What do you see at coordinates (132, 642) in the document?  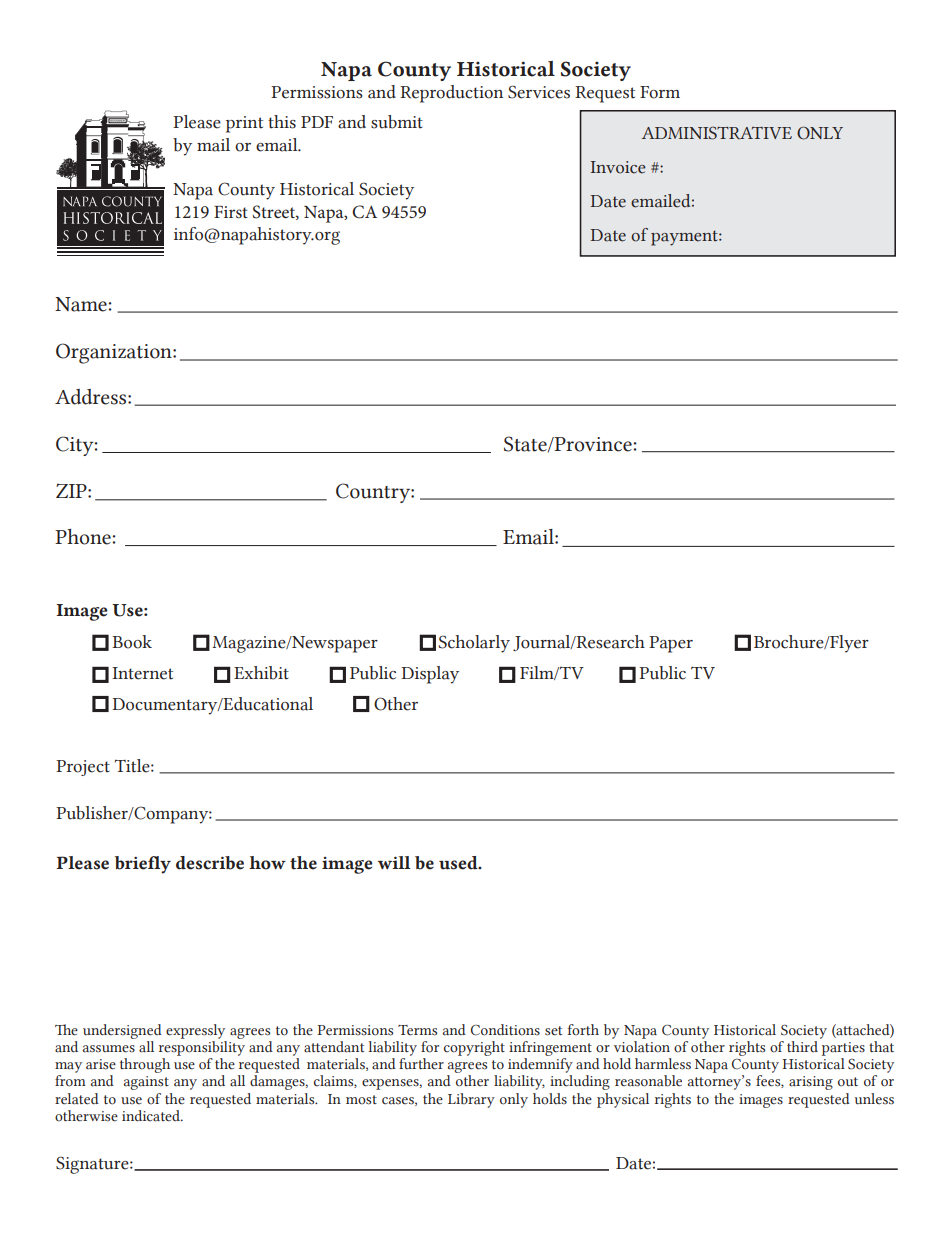 I see `Book` at bounding box center [132, 642].
